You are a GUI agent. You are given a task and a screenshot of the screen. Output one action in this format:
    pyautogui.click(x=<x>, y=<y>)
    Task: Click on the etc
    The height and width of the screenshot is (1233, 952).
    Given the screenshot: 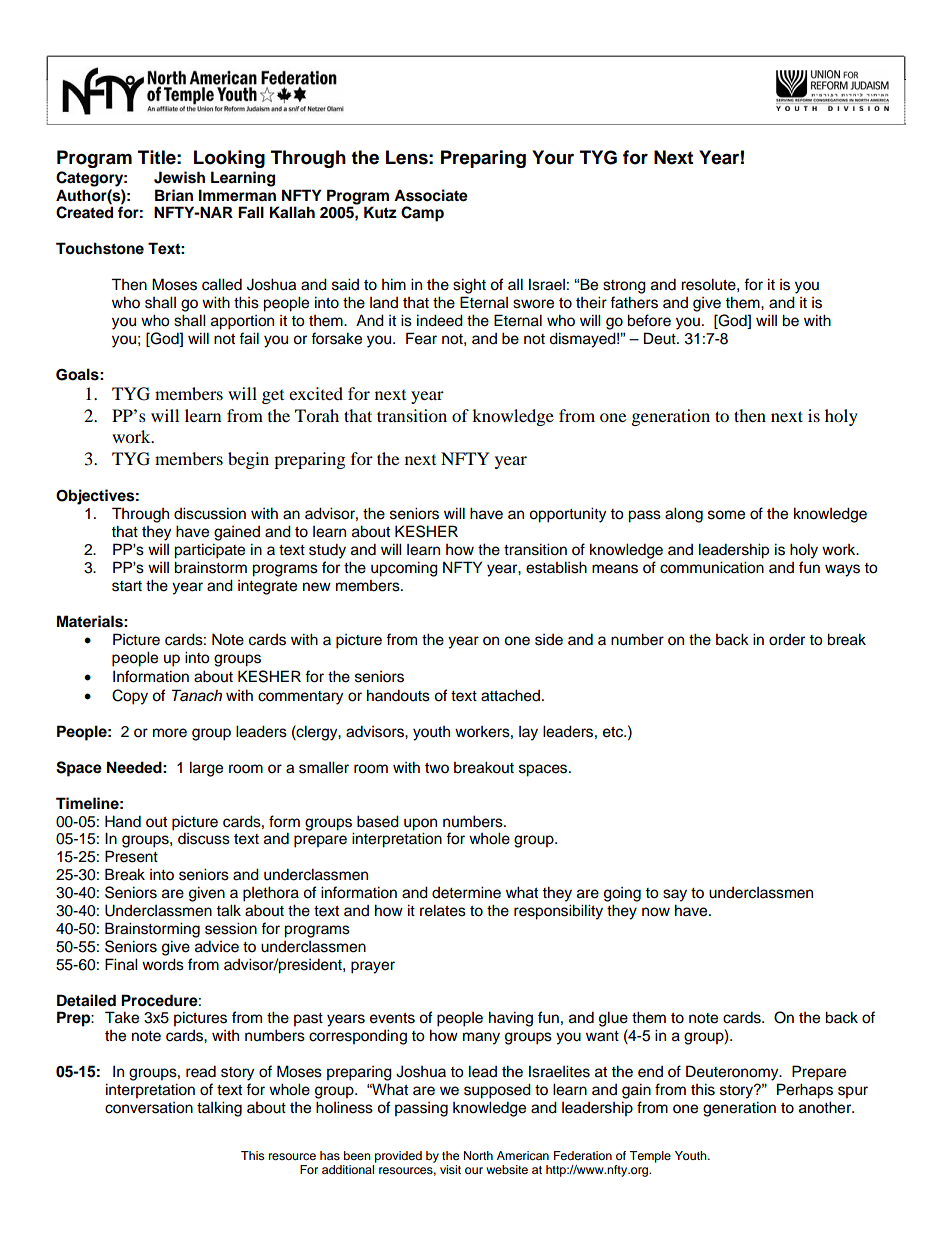 What is the action you would take?
    pyautogui.click(x=614, y=732)
